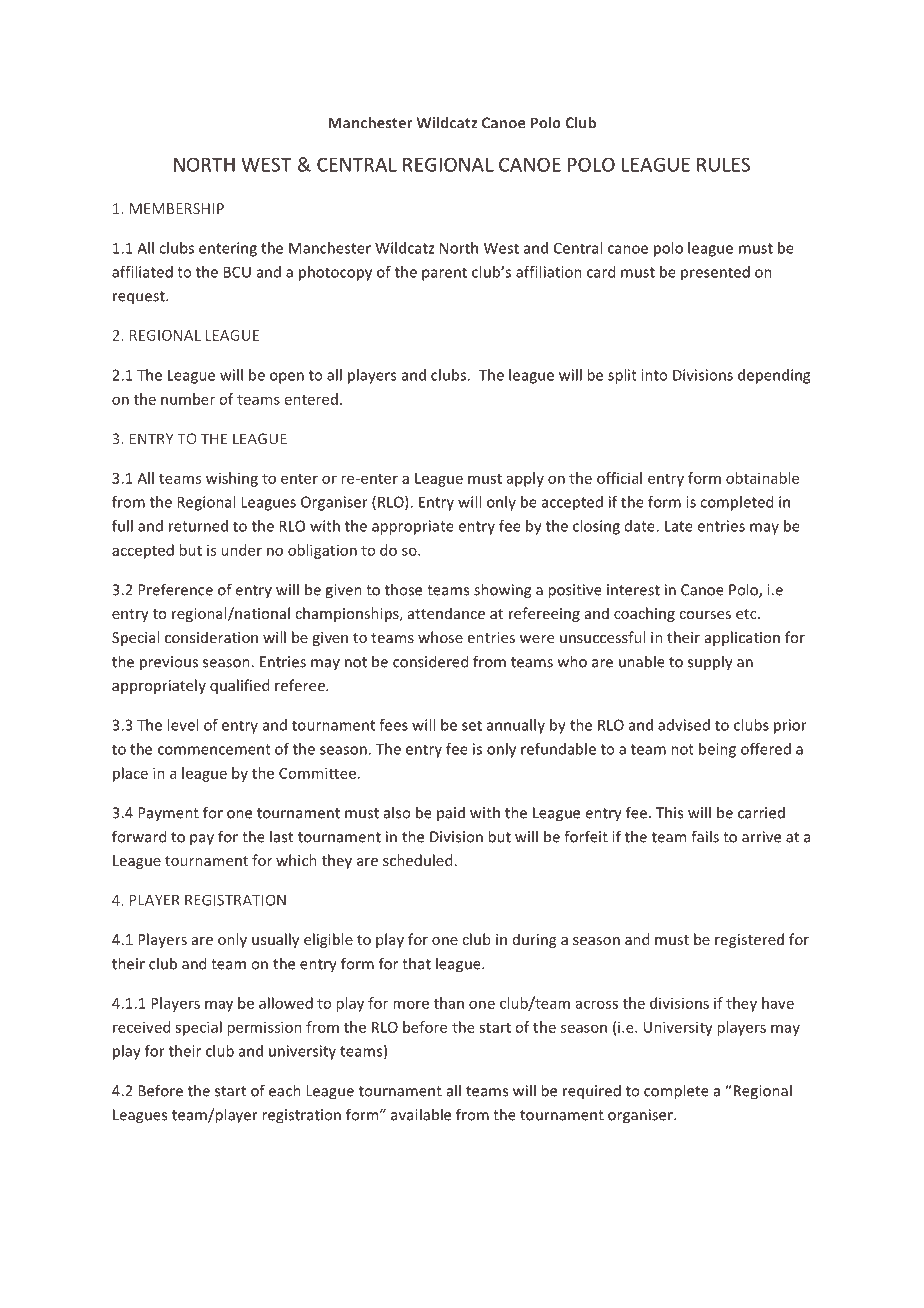  I want to click on RULES, so click(723, 164).
